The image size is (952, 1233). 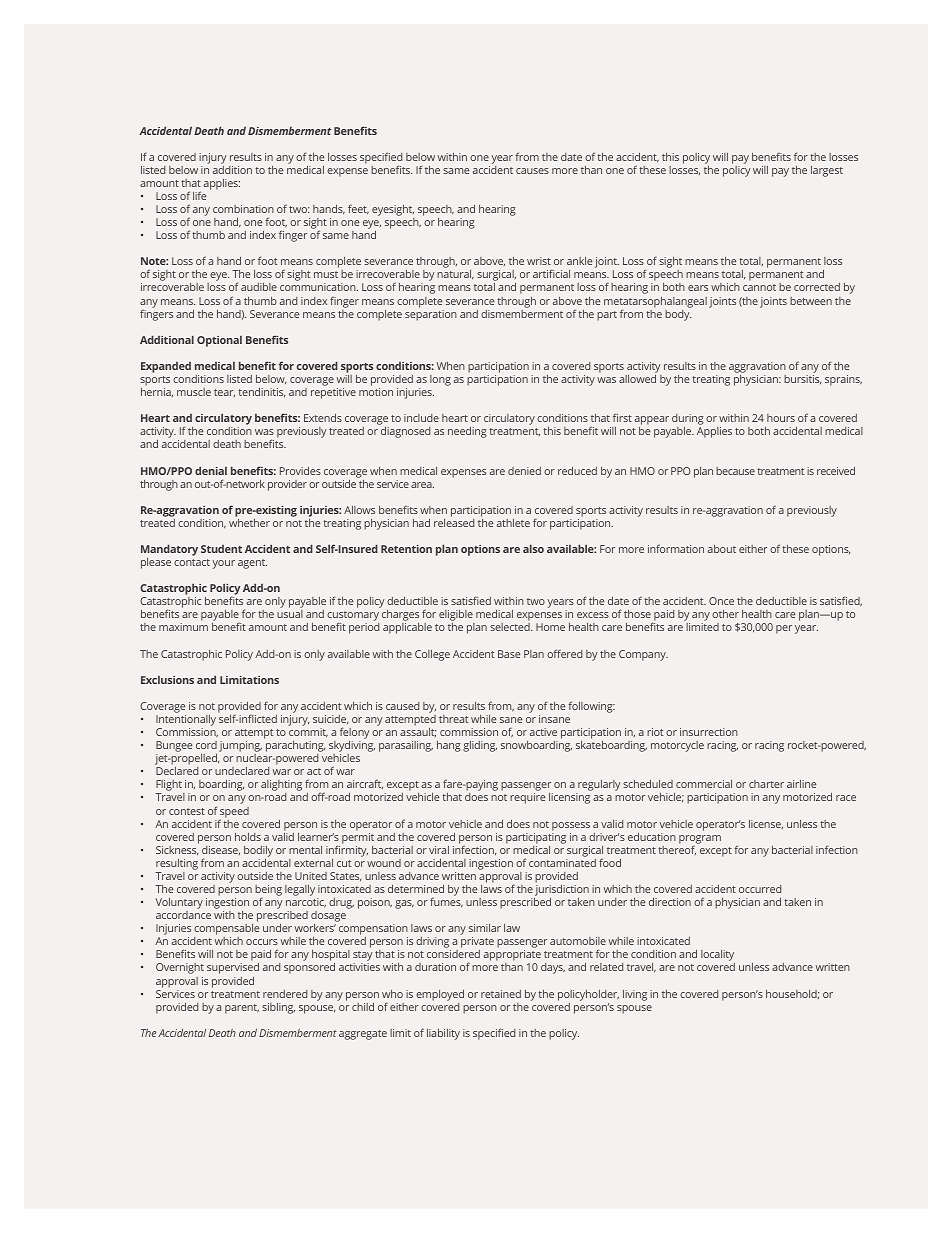 What do you see at coordinates (766, 824) in the screenshot?
I see `license` at bounding box center [766, 824].
